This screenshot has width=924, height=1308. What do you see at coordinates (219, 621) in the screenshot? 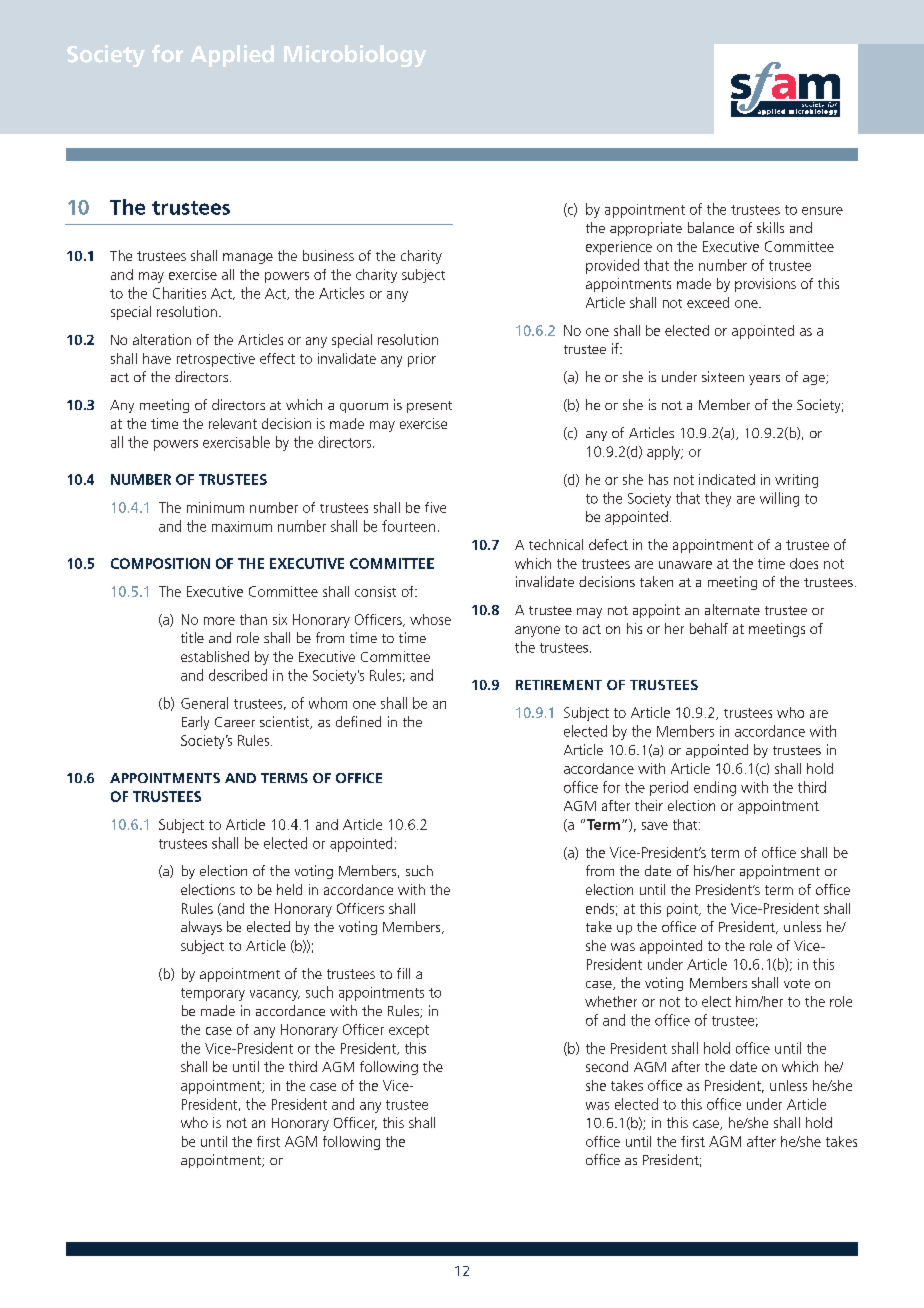
I see `more` at bounding box center [219, 621].
